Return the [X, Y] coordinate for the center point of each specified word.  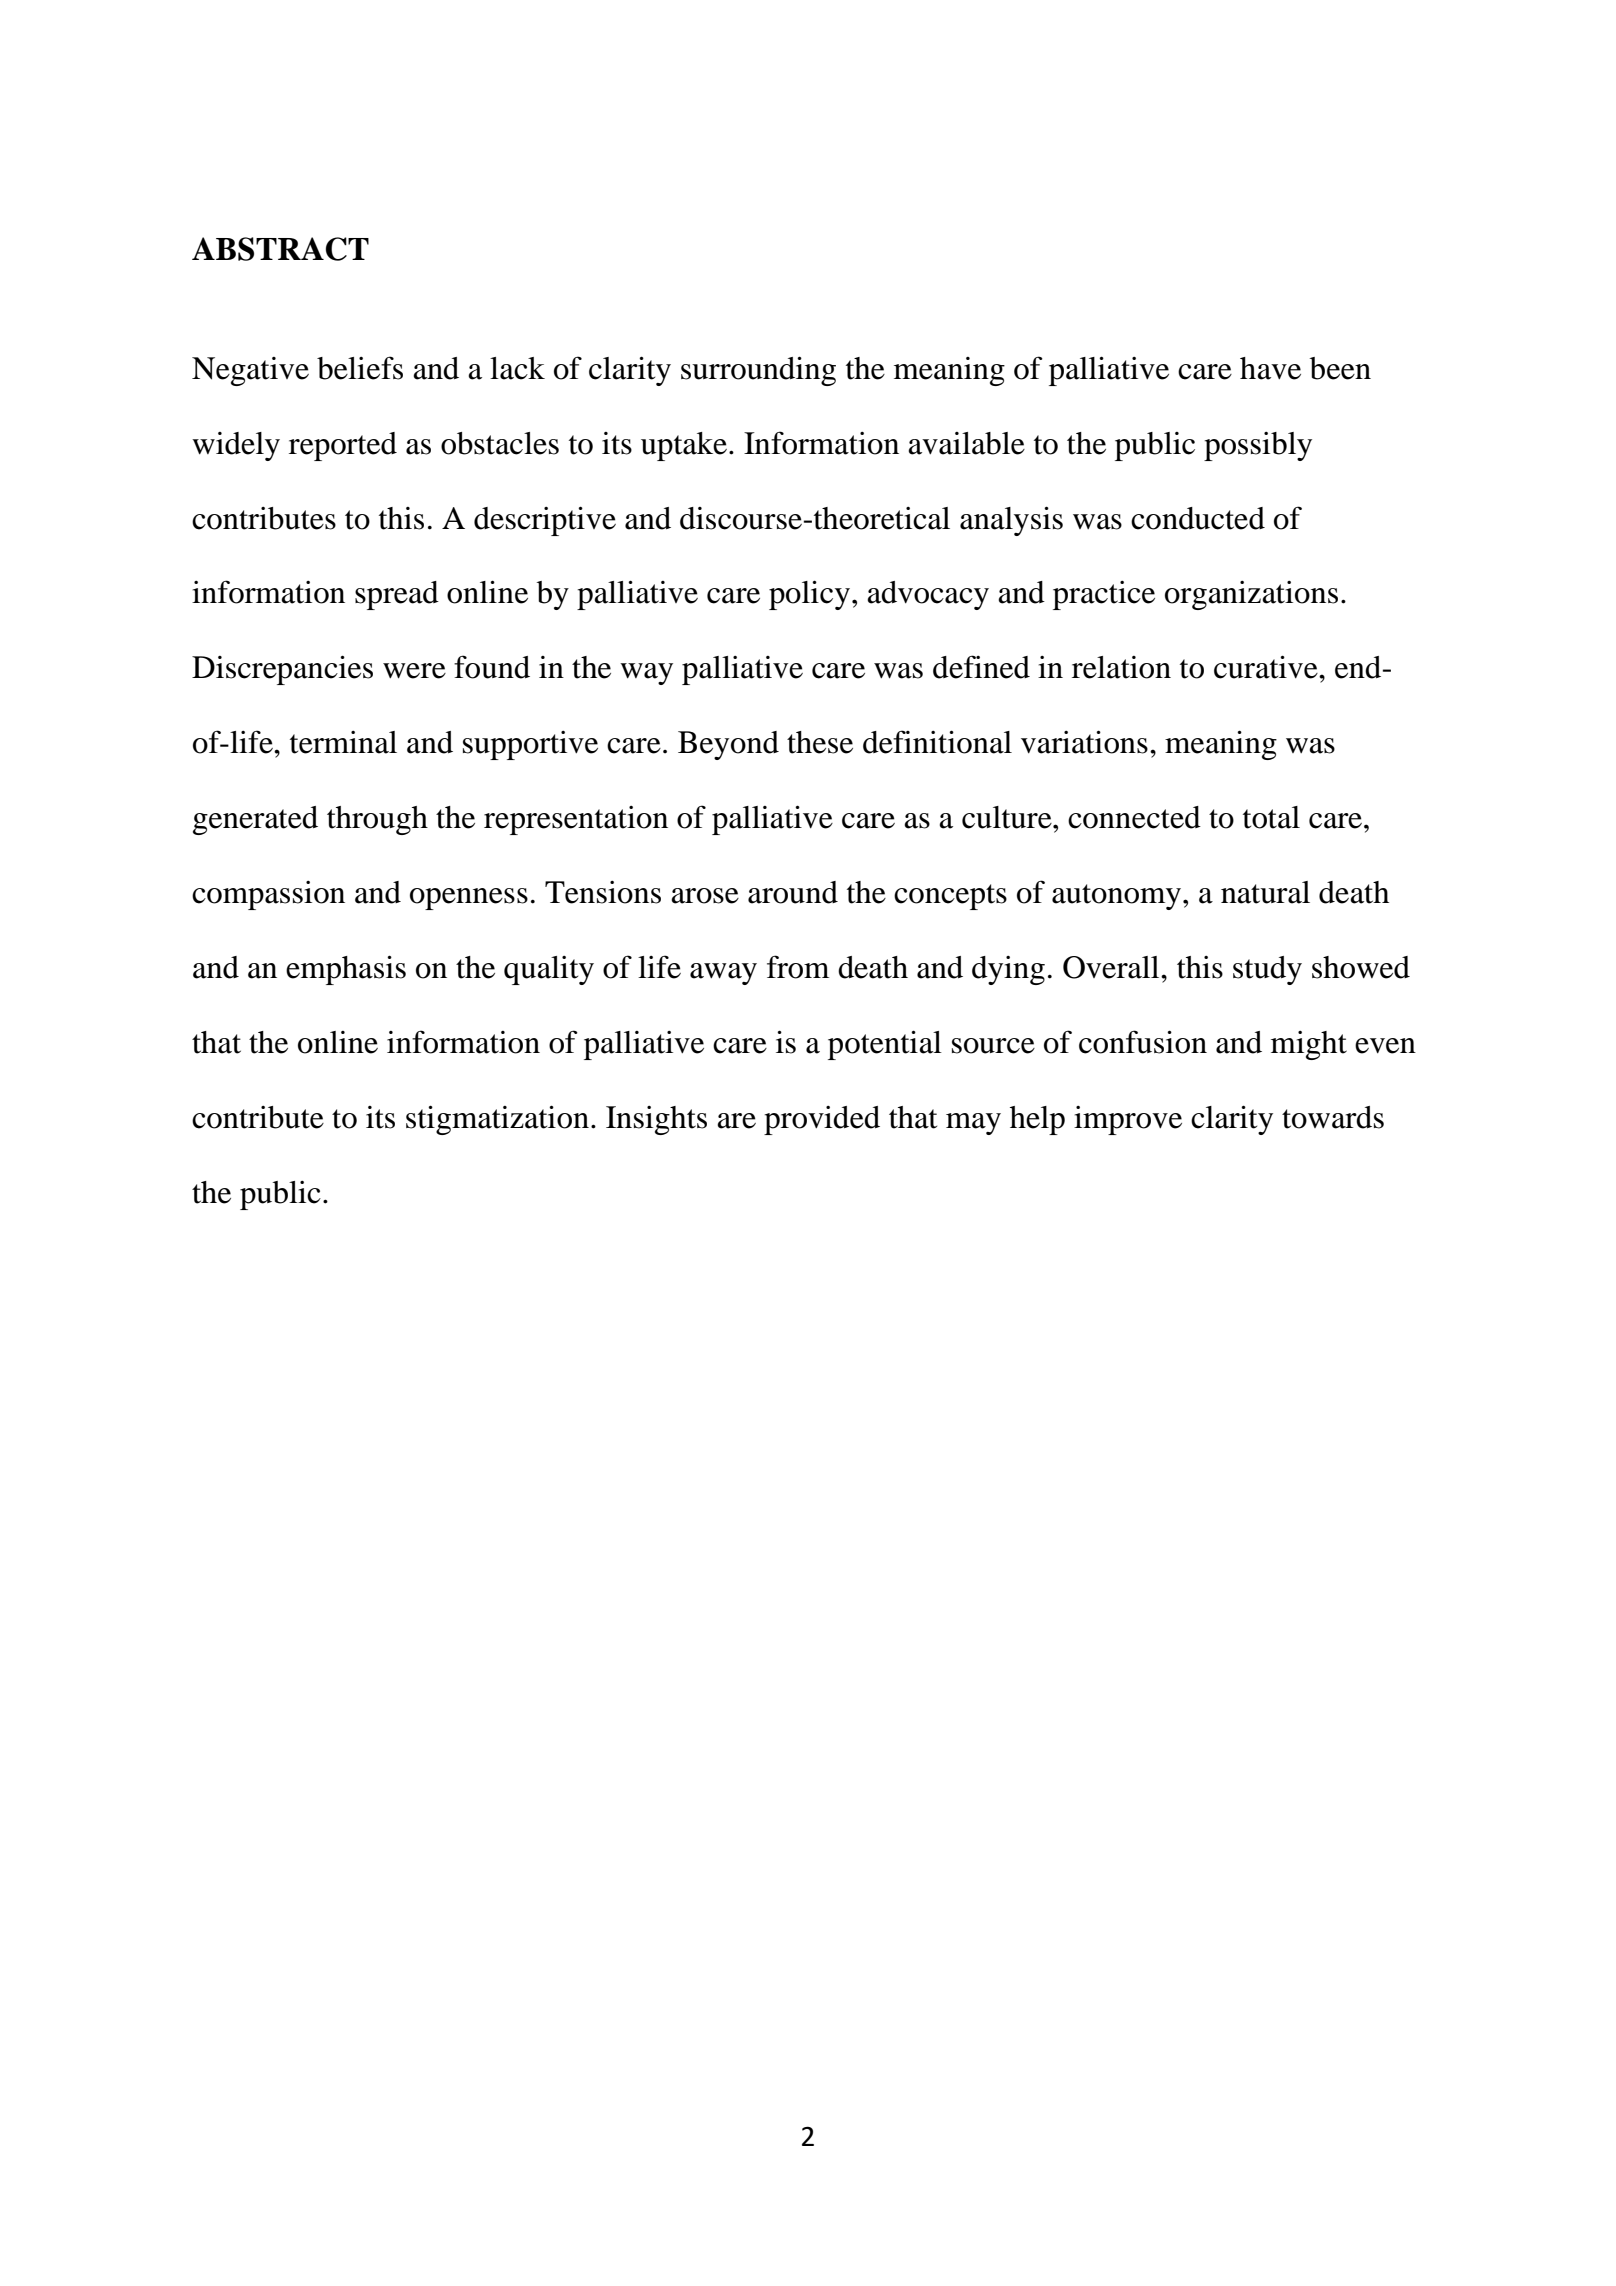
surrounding [758, 371]
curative [1267, 667]
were [414, 671]
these [820, 742]
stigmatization [497, 1120]
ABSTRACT [280, 249]
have [1270, 368]
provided [822, 1120]
